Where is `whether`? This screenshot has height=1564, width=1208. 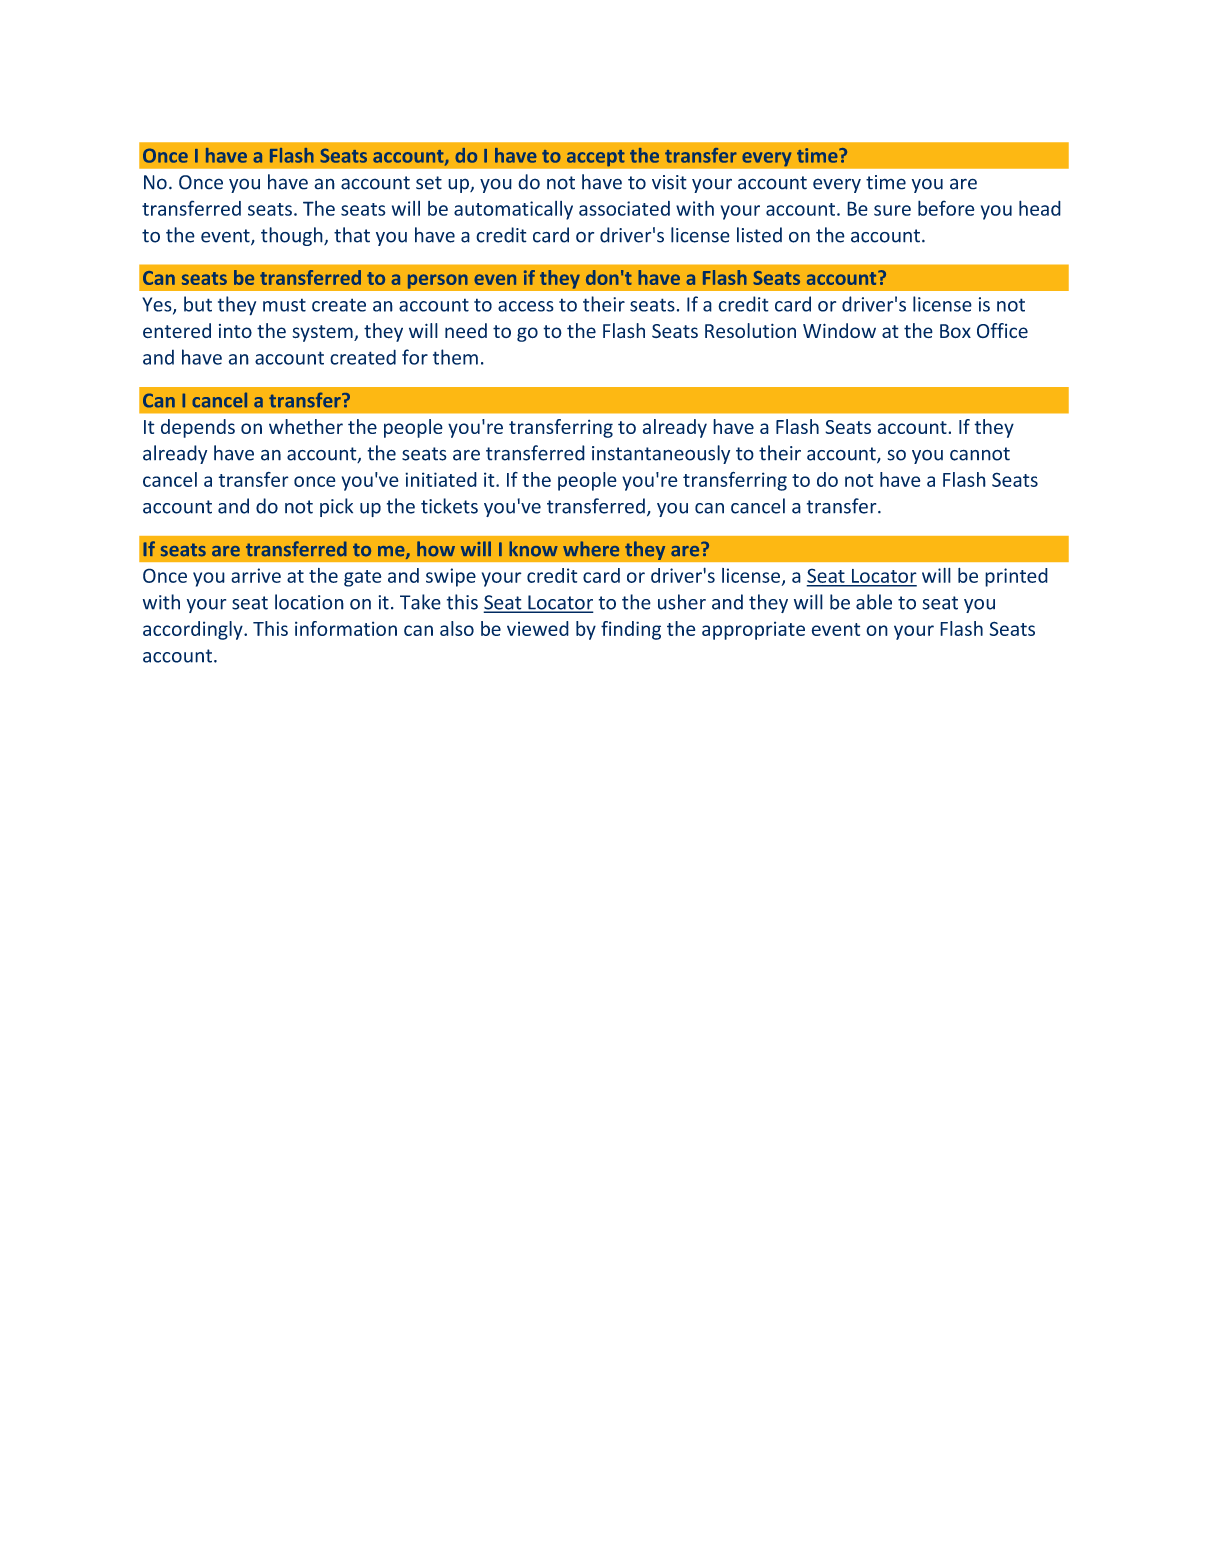
whether is located at coordinates (306, 426).
